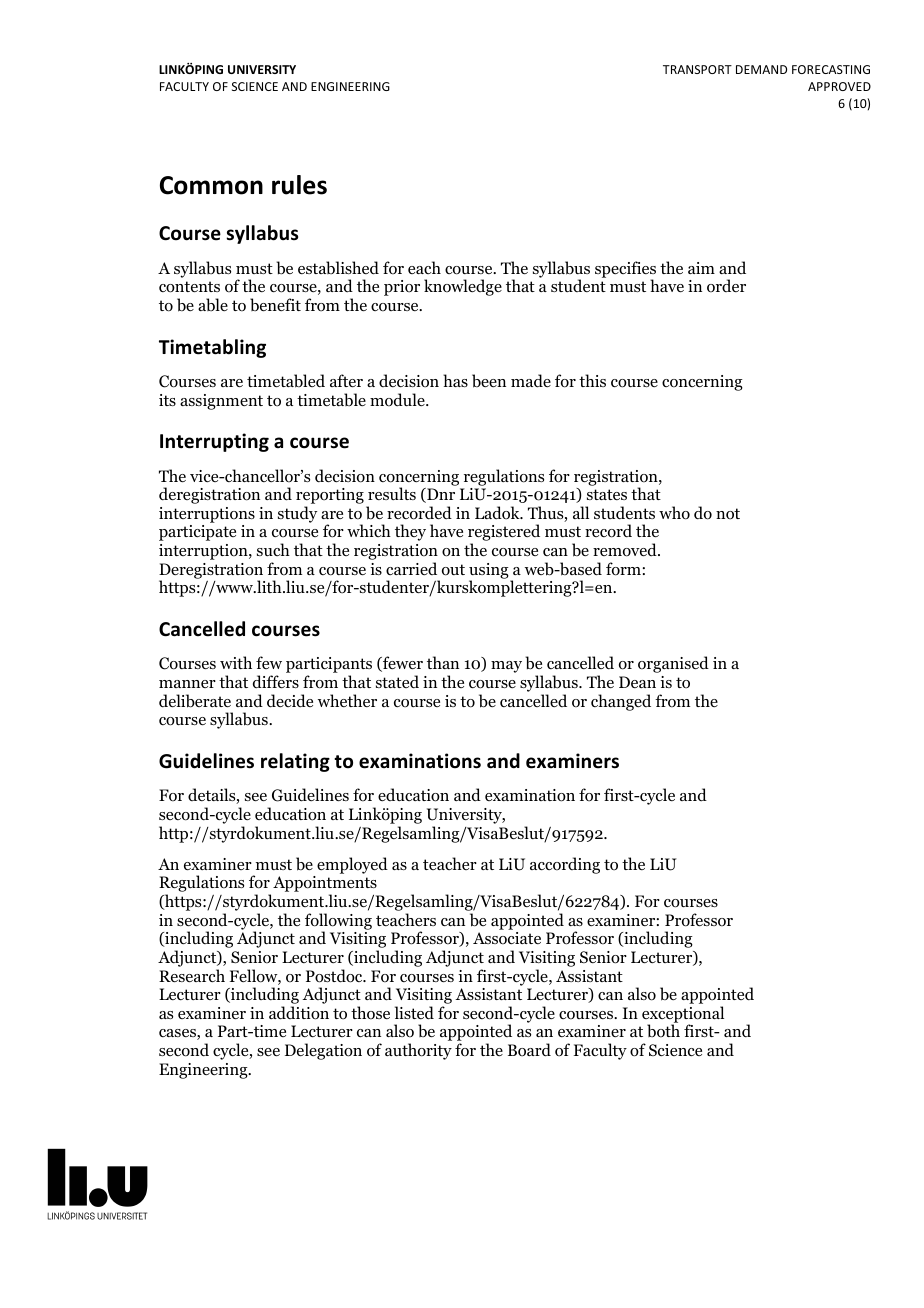  What do you see at coordinates (299, 1013) in the screenshot?
I see `addition` at bounding box center [299, 1013].
